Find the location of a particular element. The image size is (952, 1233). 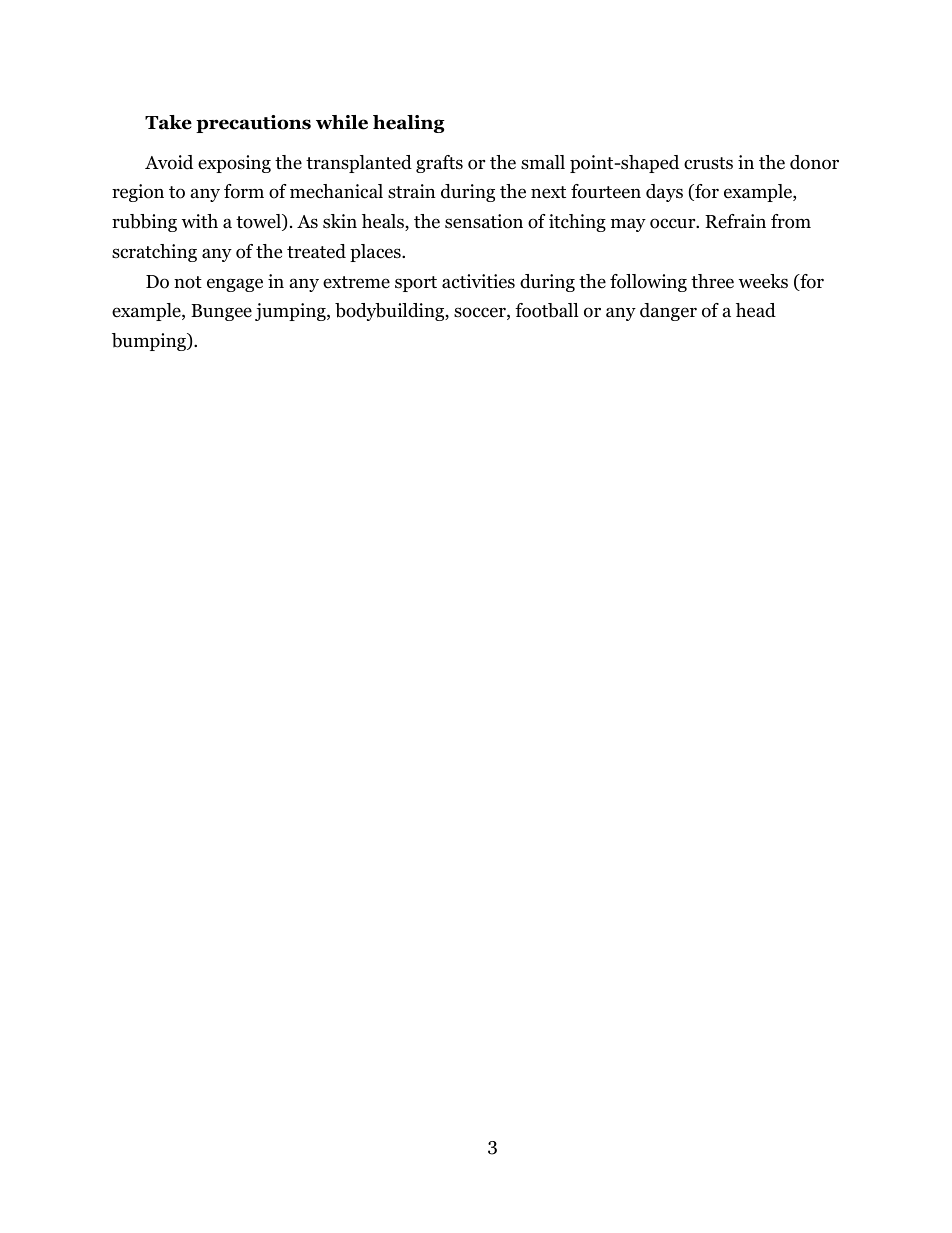

football is located at coordinates (547, 310).
